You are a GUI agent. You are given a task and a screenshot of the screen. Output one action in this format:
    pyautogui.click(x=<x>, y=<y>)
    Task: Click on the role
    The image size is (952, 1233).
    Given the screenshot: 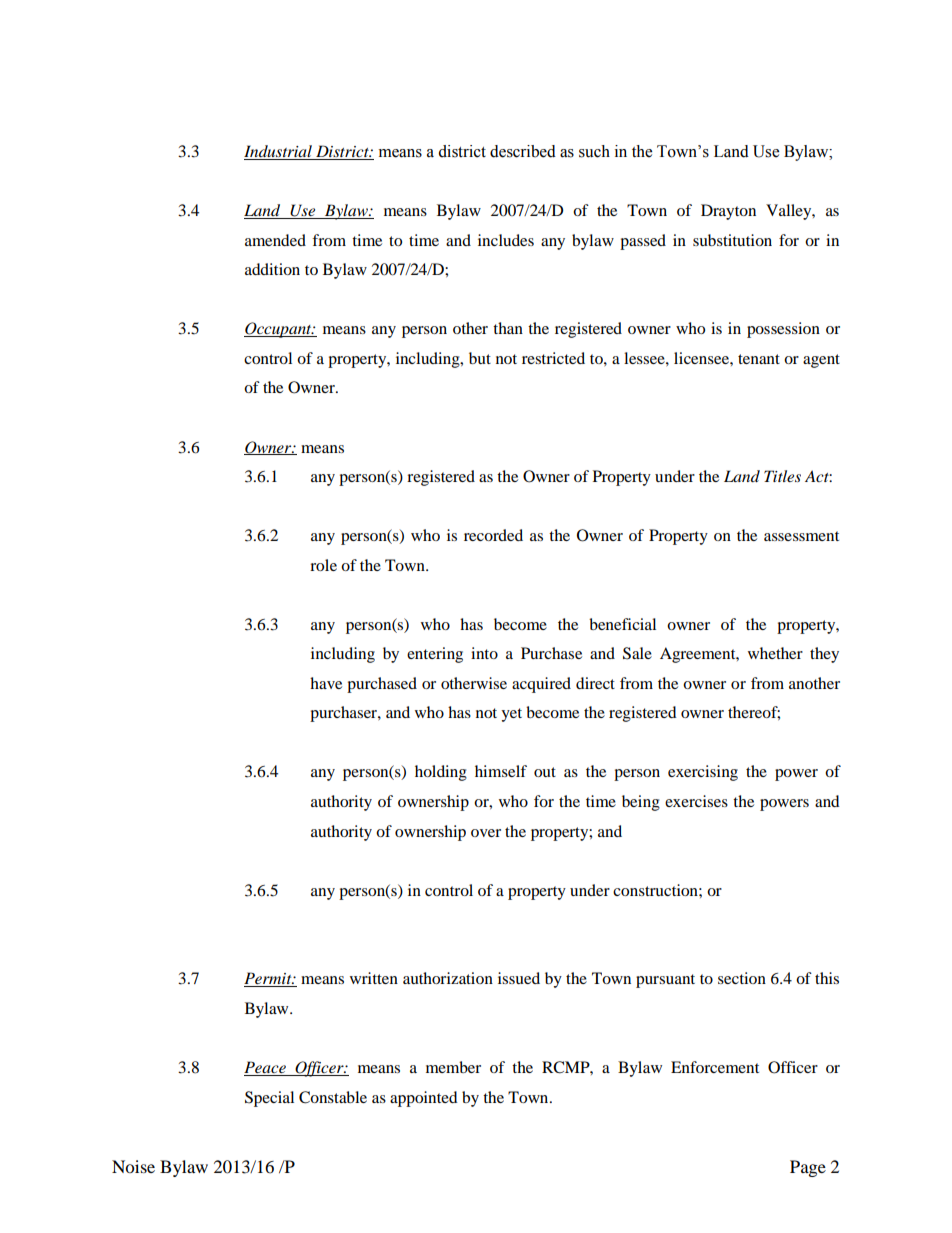 What is the action you would take?
    pyautogui.click(x=323, y=565)
